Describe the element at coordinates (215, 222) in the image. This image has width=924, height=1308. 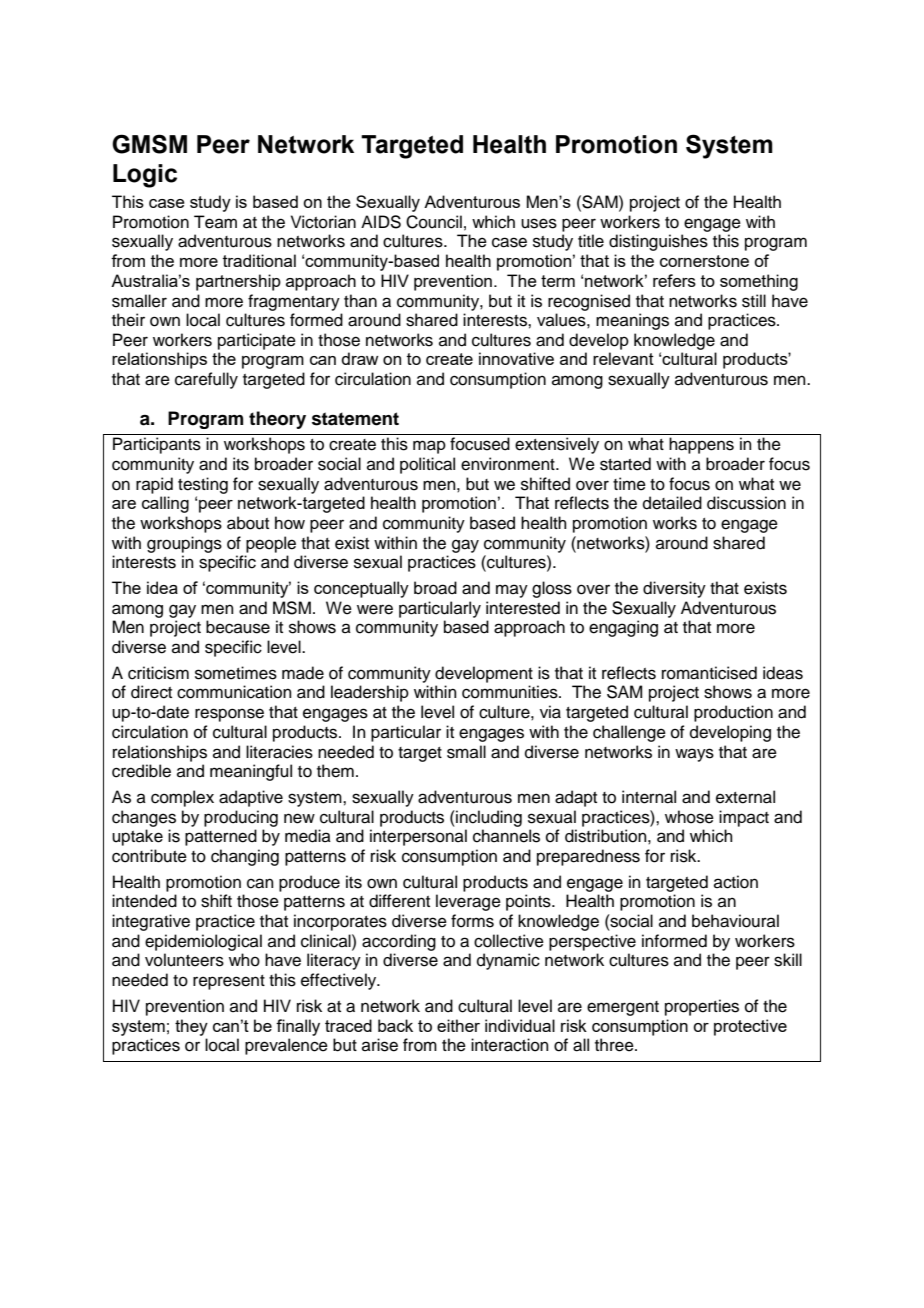
I see `Team` at that location.
